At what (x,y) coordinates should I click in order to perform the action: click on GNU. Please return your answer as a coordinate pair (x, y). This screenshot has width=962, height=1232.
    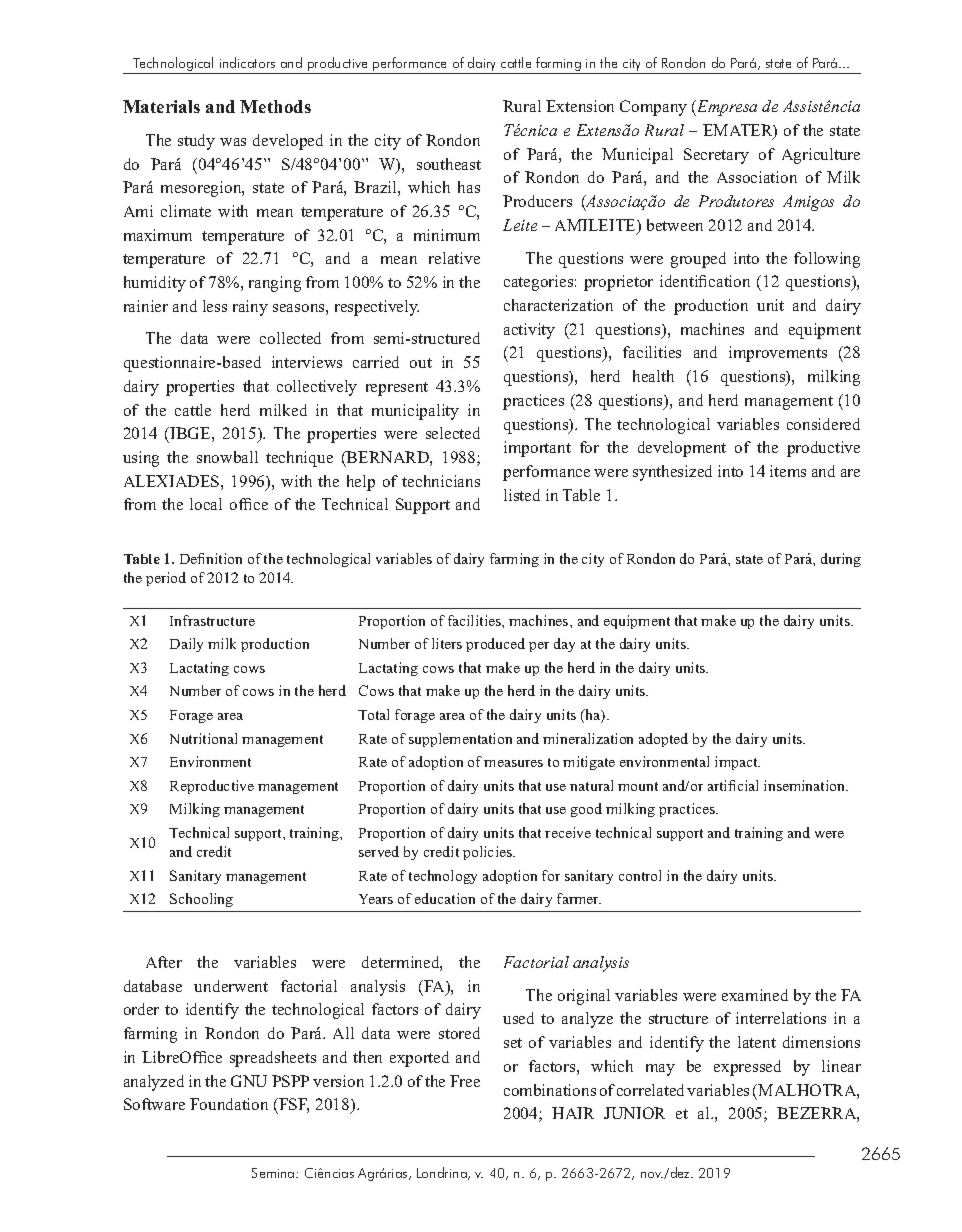
    Looking at the image, I should click on (249, 1081).
